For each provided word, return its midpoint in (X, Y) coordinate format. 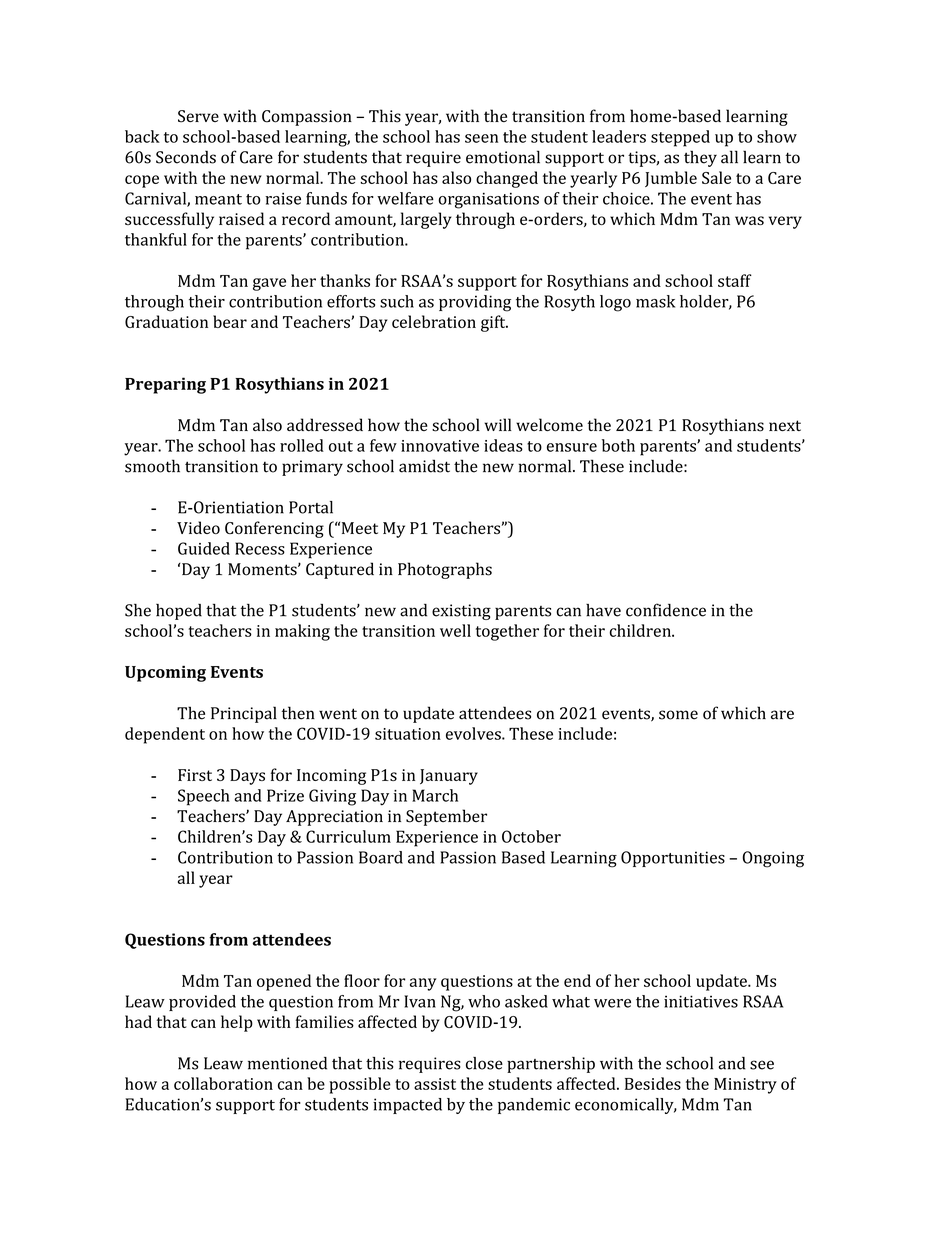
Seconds (186, 157)
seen (481, 138)
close (484, 1063)
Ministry (745, 1086)
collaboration (223, 1083)
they (700, 158)
